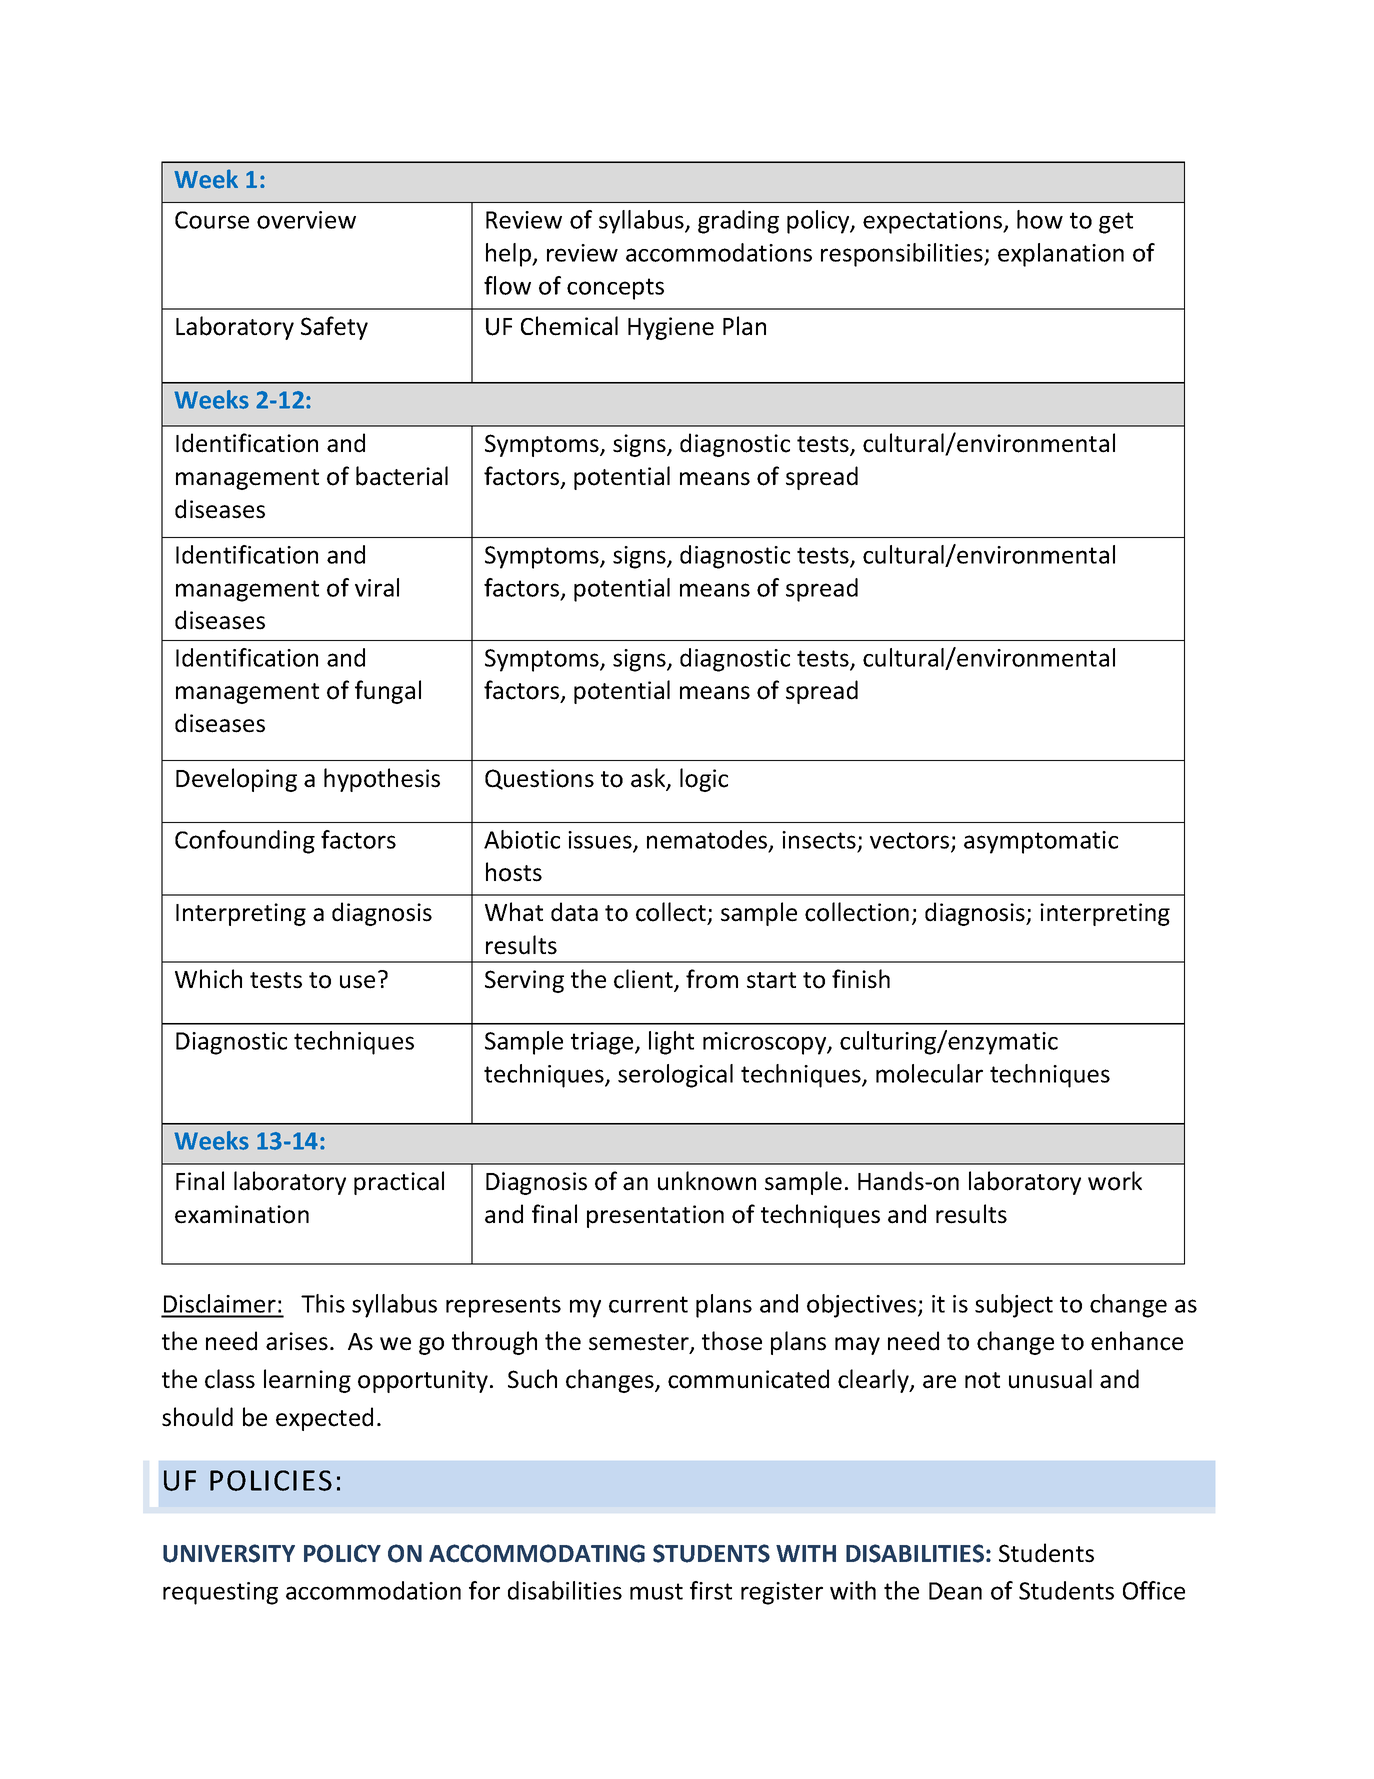 The height and width of the document is (1779, 1374). I want to click on ask, so click(649, 779).
